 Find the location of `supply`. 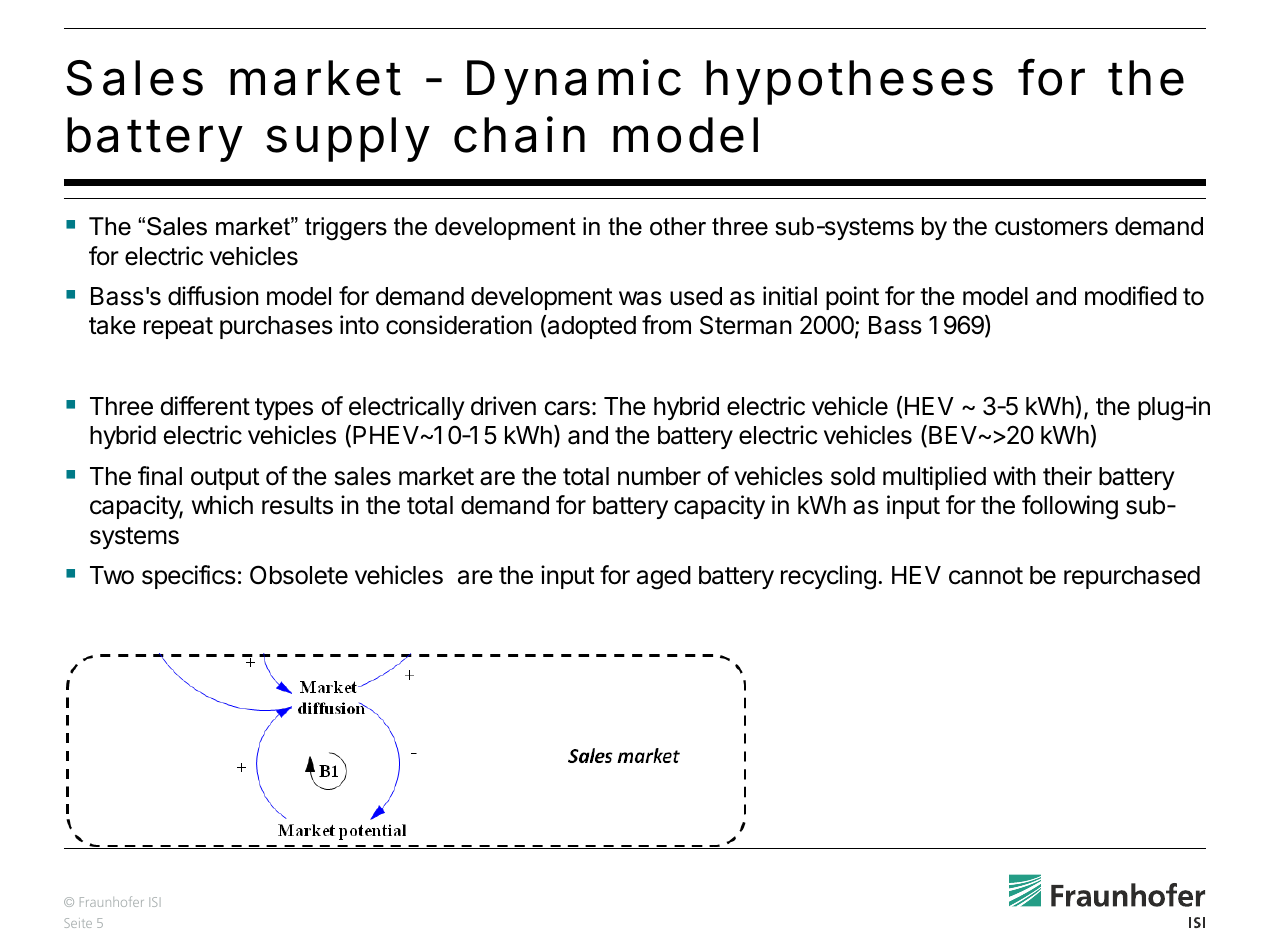

supply is located at coordinates (348, 139).
